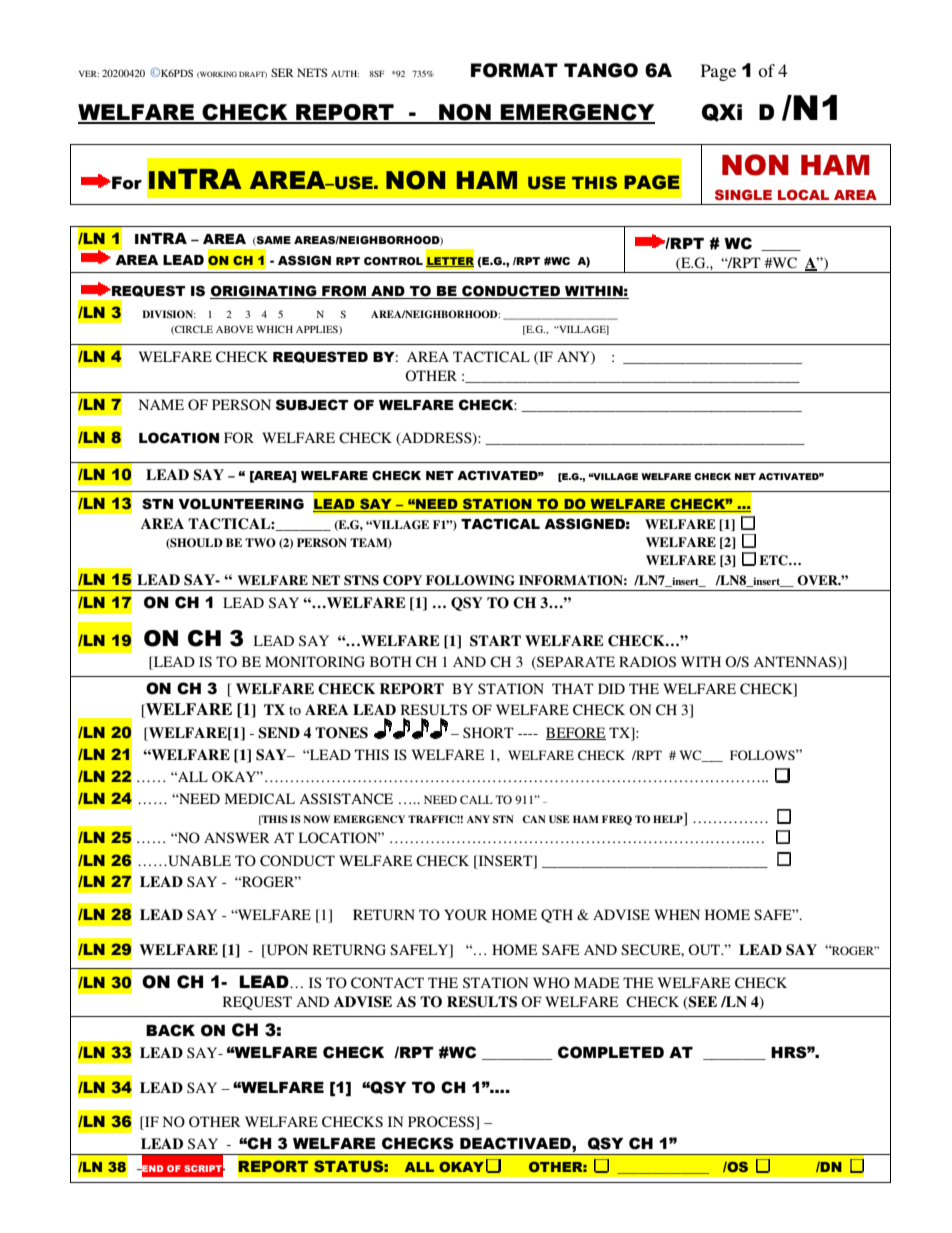 The image size is (952, 1233). Describe the element at coordinates (312, 72) in the screenshot. I see `NETS` at that location.
